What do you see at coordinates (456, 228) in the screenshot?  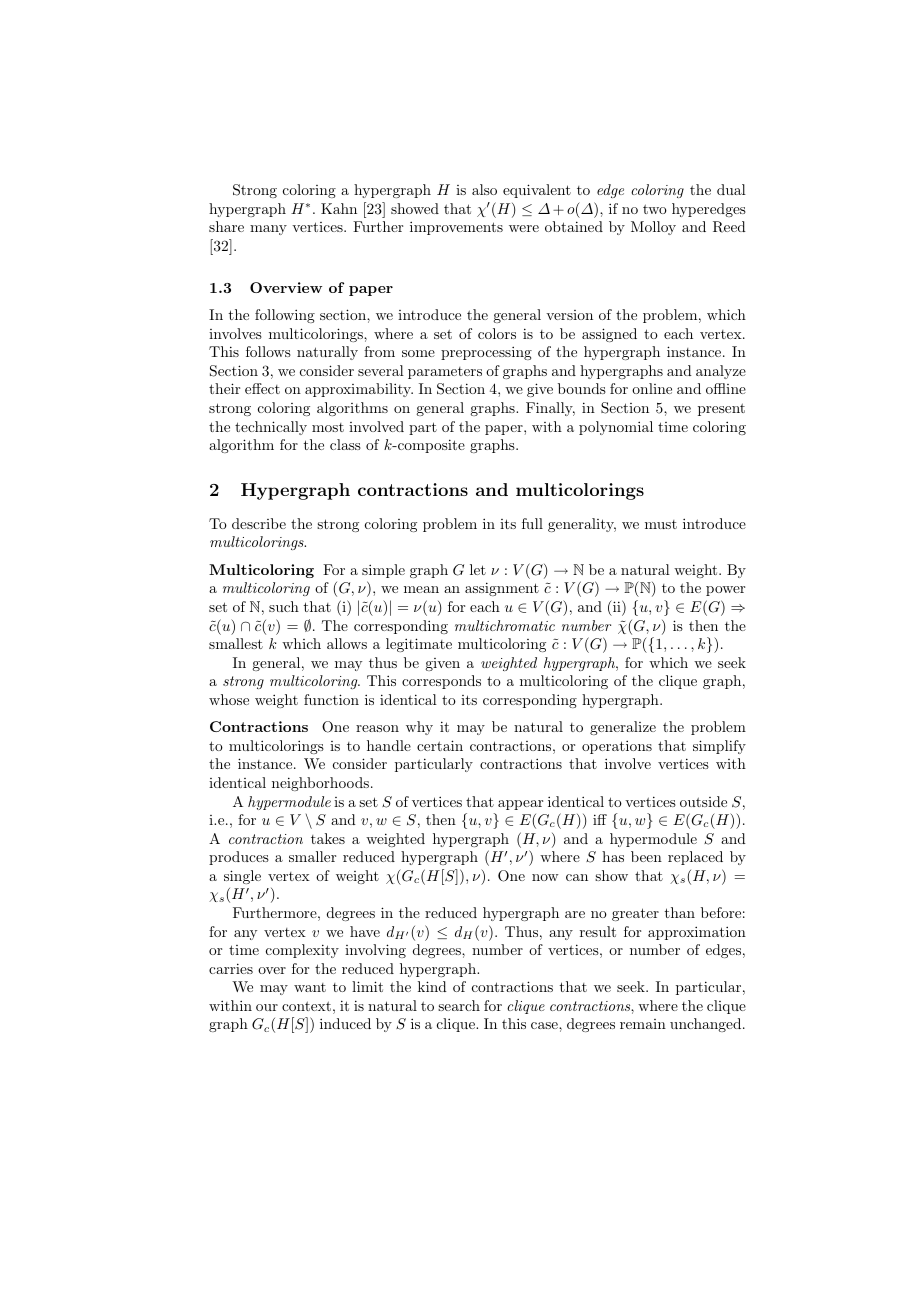 I see `improvements` at bounding box center [456, 228].
